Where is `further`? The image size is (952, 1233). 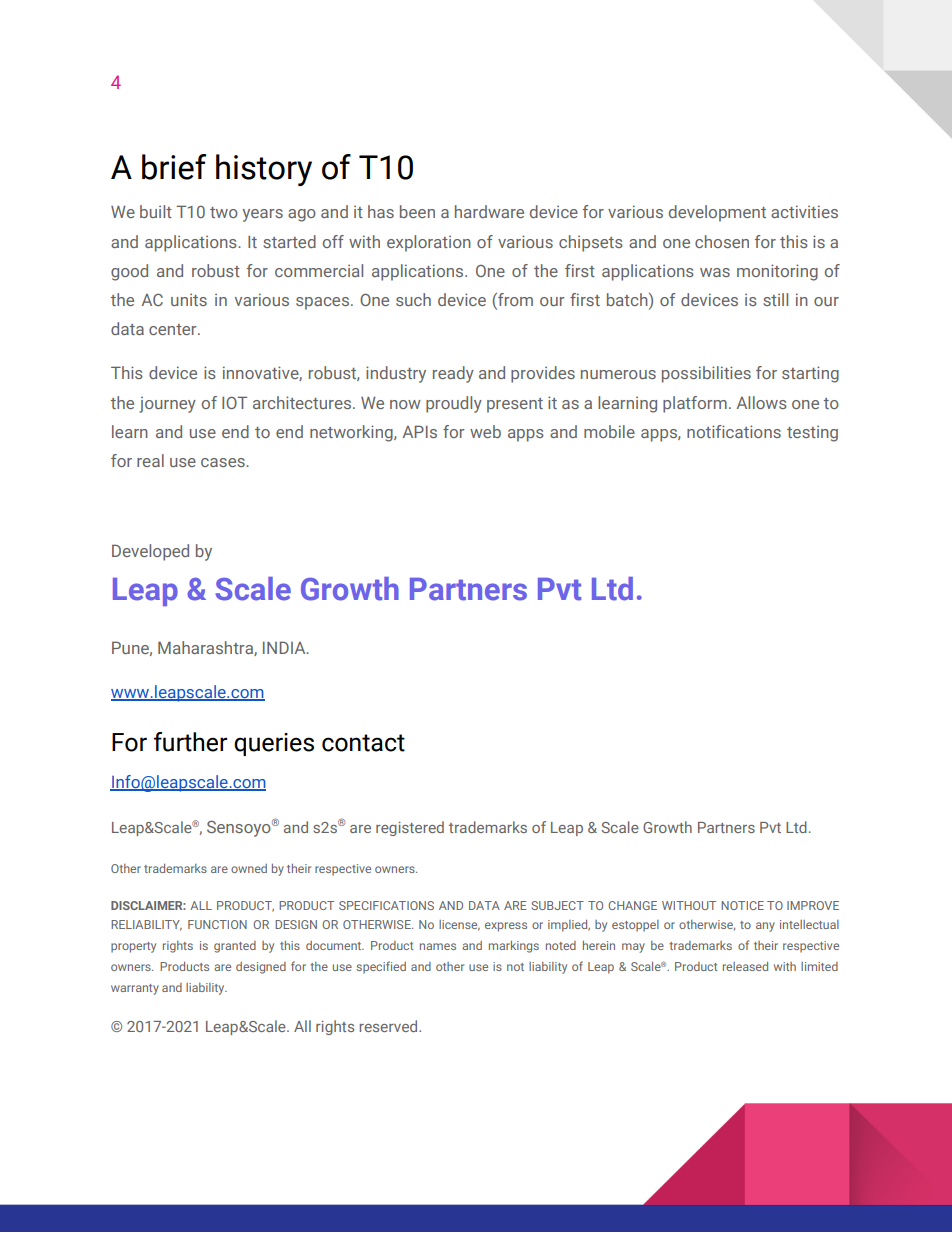 further is located at coordinates (190, 742).
